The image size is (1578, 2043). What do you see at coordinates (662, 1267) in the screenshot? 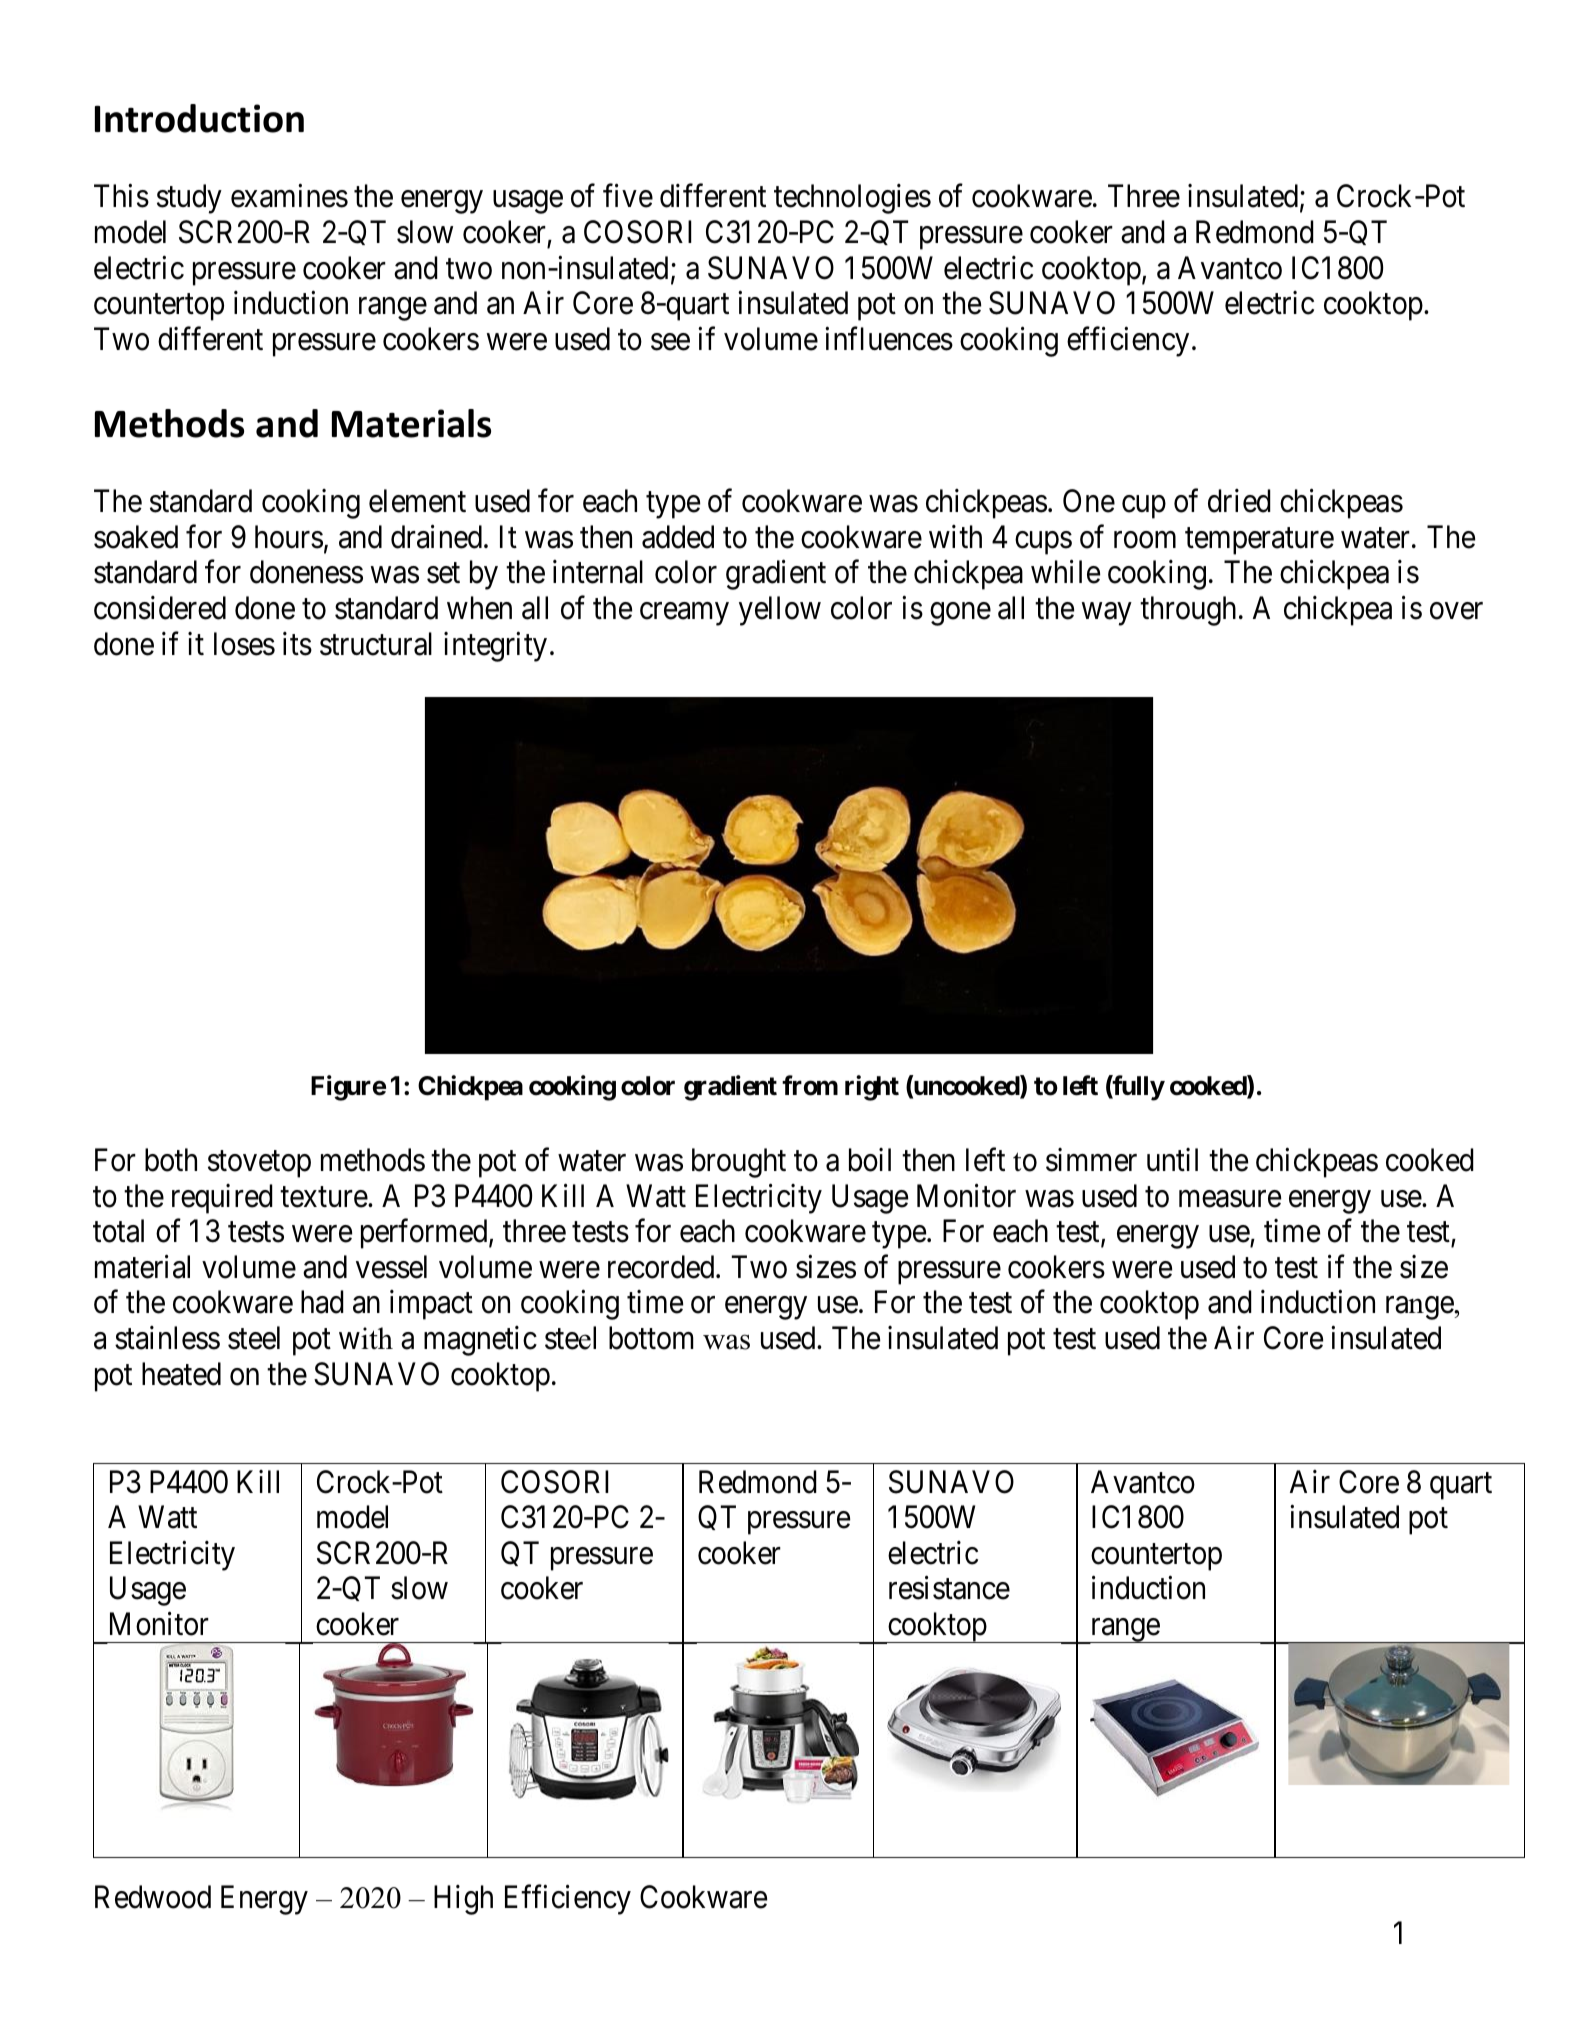
I see `recorded` at bounding box center [662, 1267].
